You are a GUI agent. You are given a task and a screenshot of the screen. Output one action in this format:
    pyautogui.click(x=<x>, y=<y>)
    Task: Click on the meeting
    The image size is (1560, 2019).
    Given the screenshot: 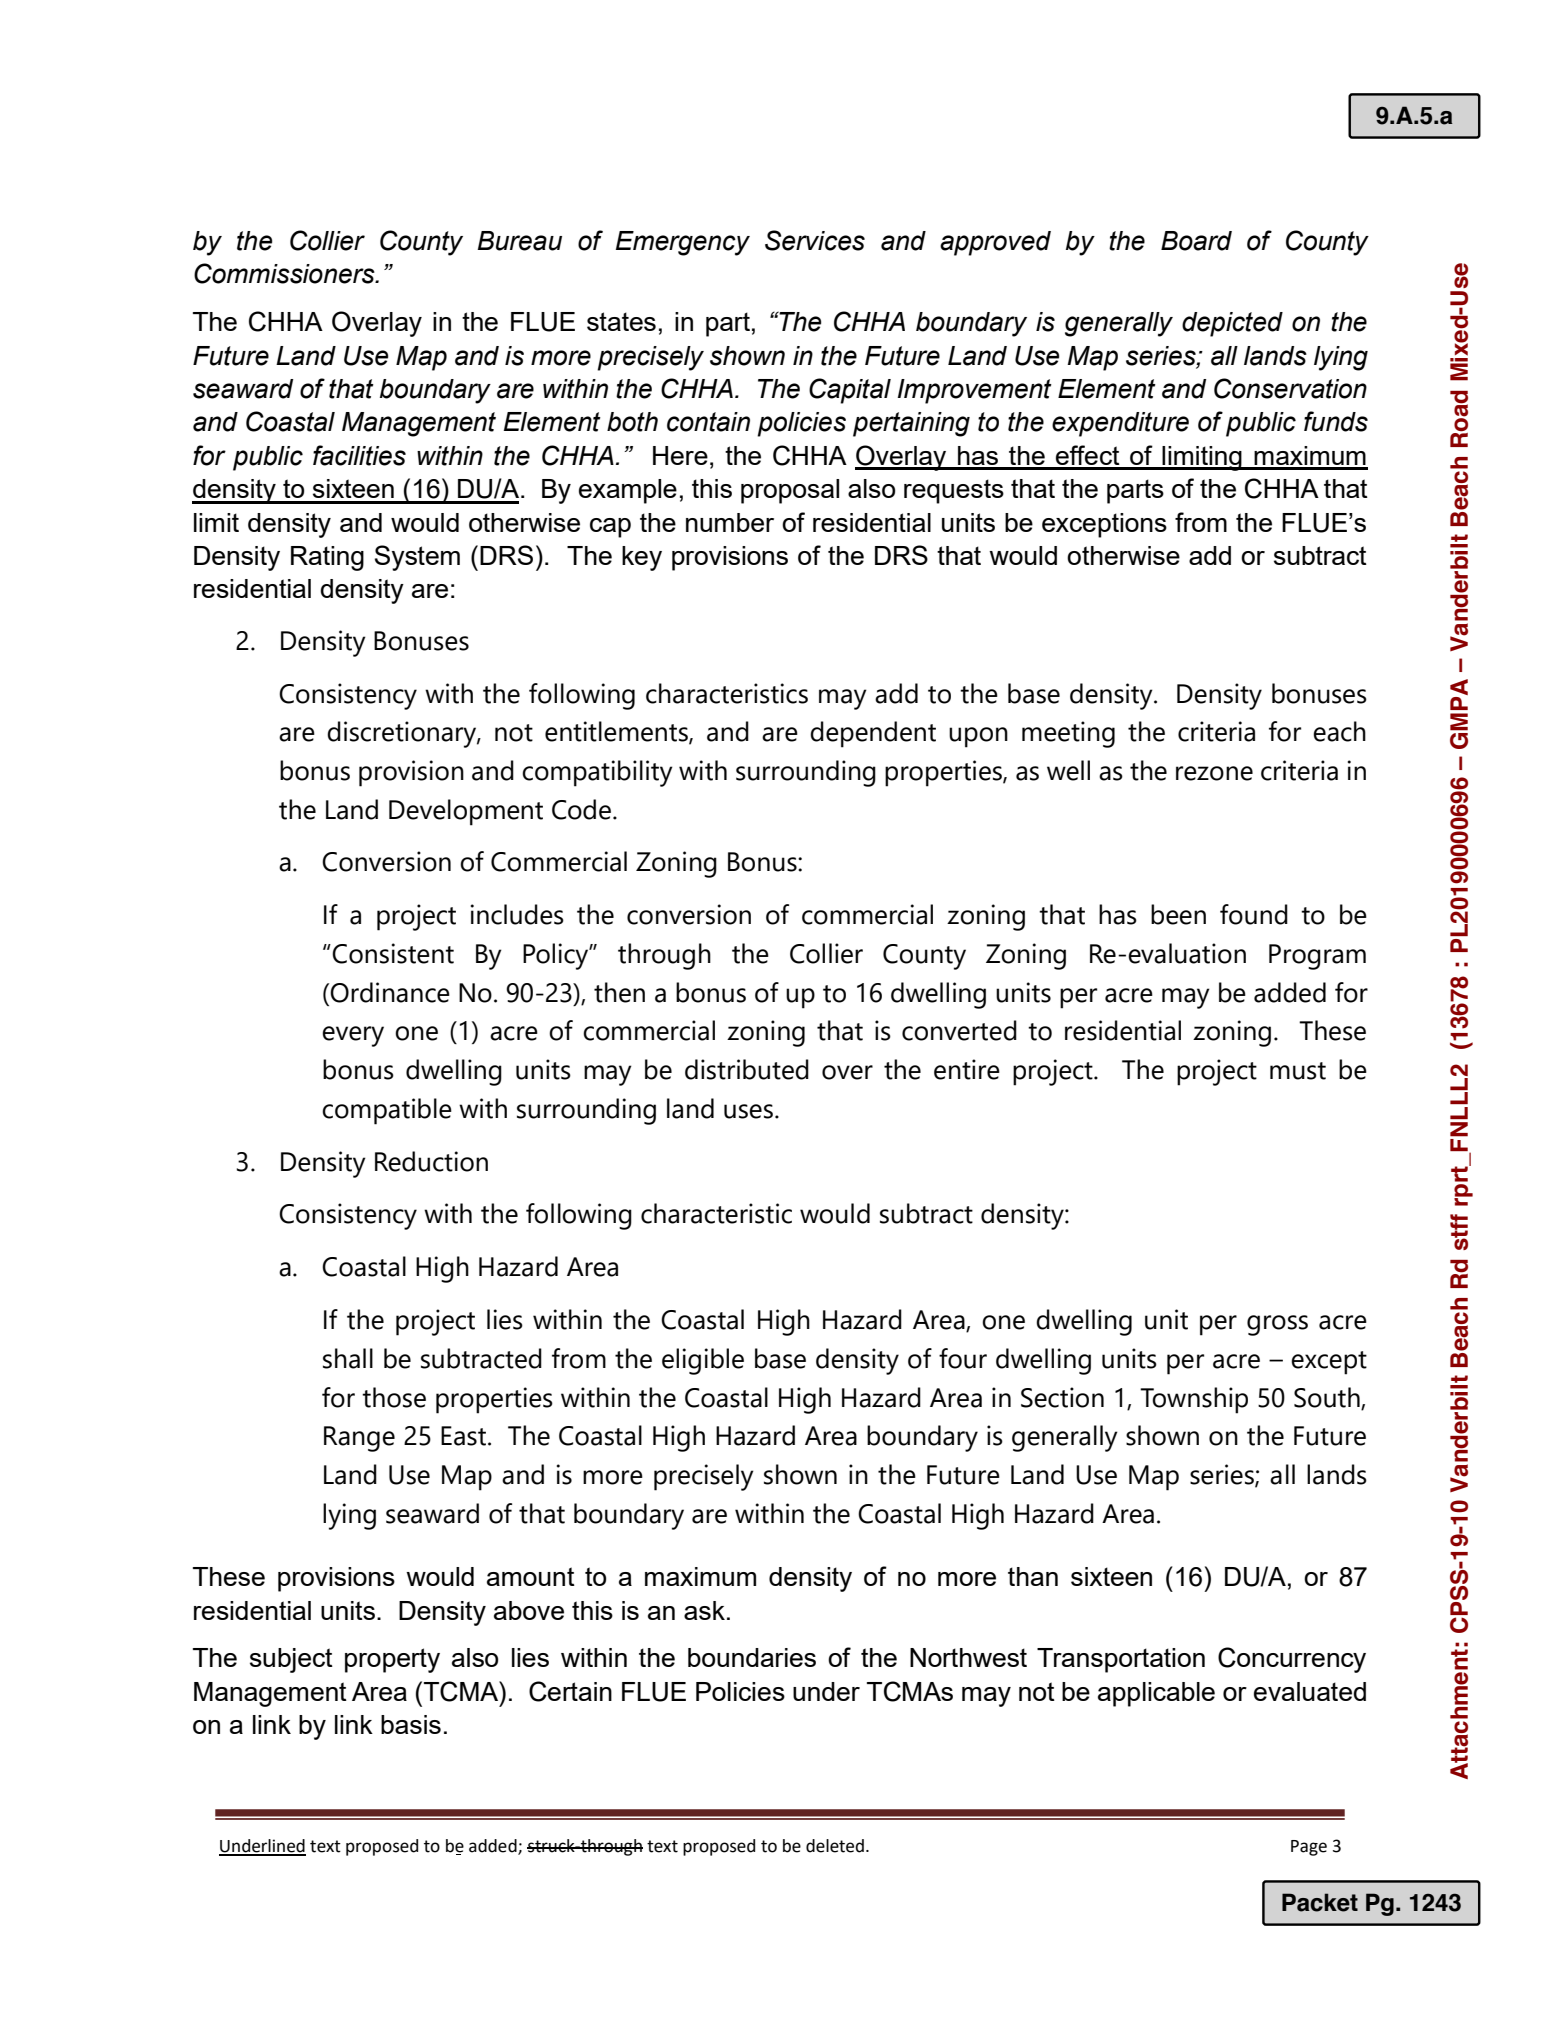 What is the action you would take?
    pyautogui.click(x=1068, y=734)
